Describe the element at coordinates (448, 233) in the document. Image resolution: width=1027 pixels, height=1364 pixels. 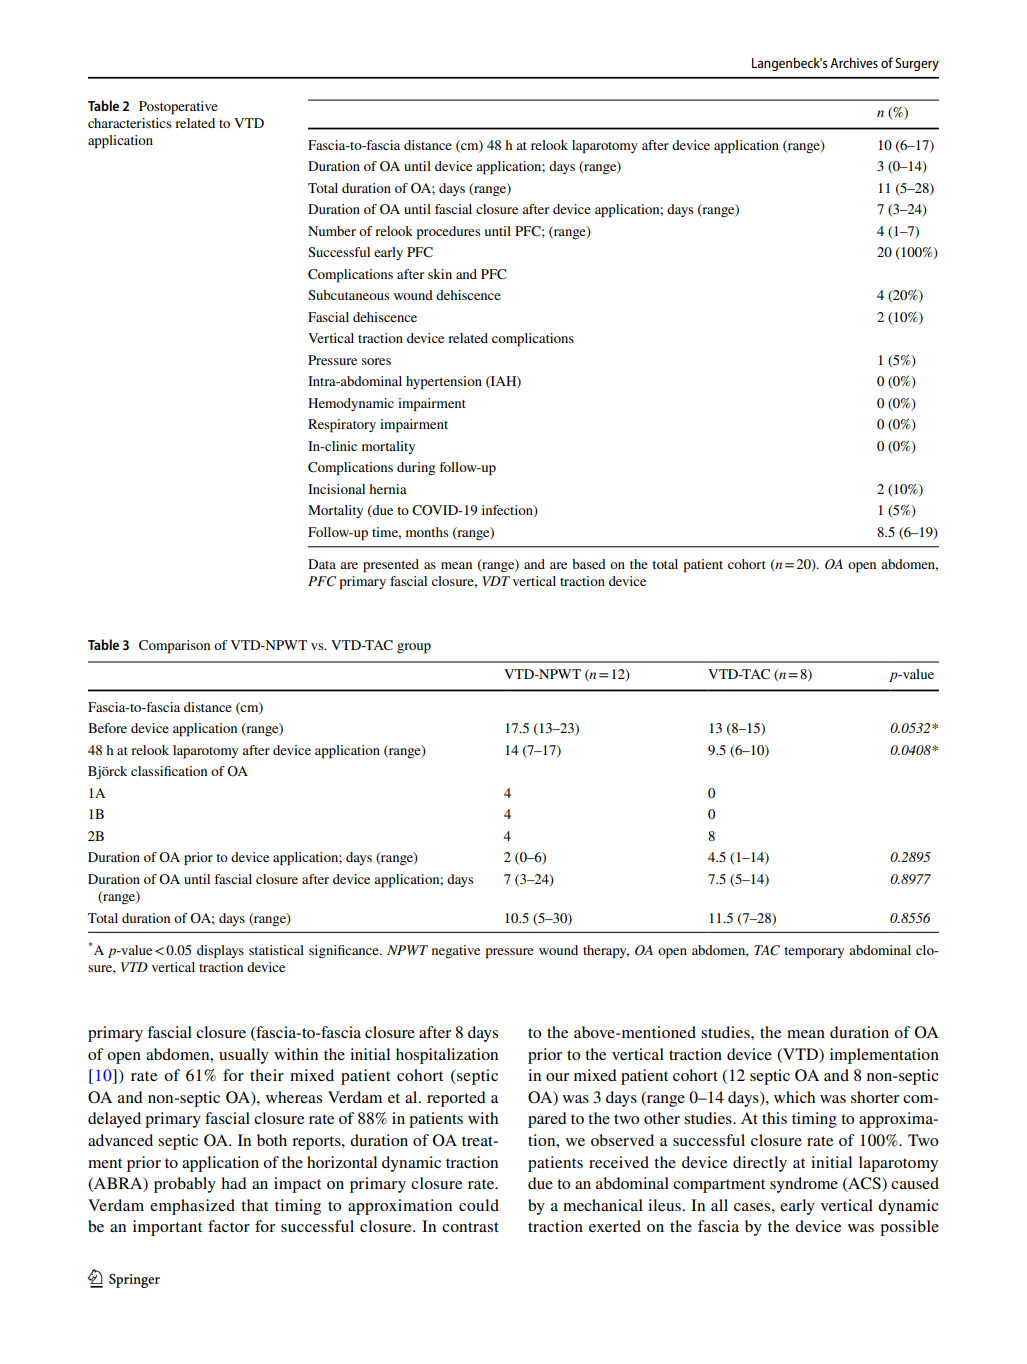
I see `procedures` at that location.
